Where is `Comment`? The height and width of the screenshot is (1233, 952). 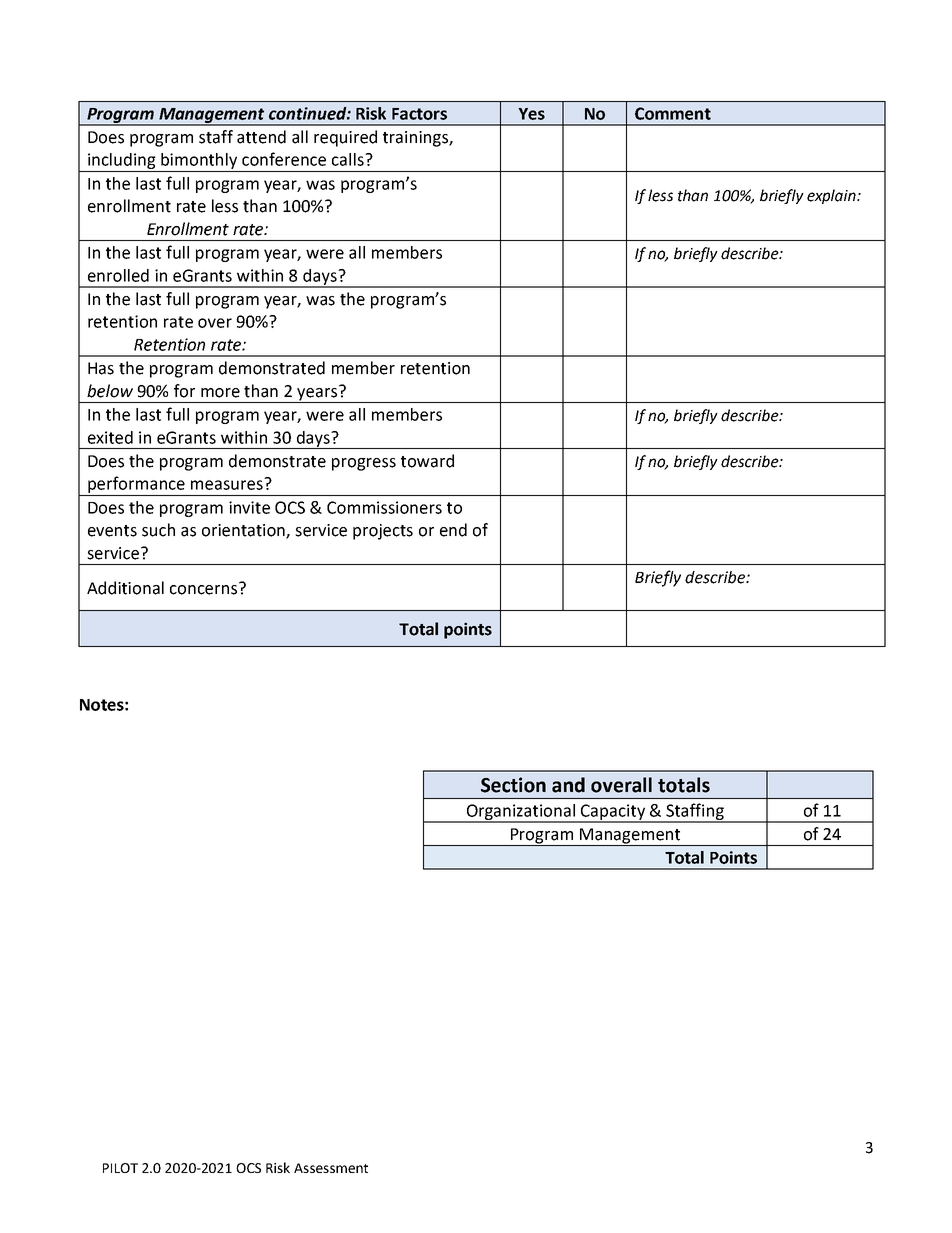 Comment is located at coordinates (673, 113).
